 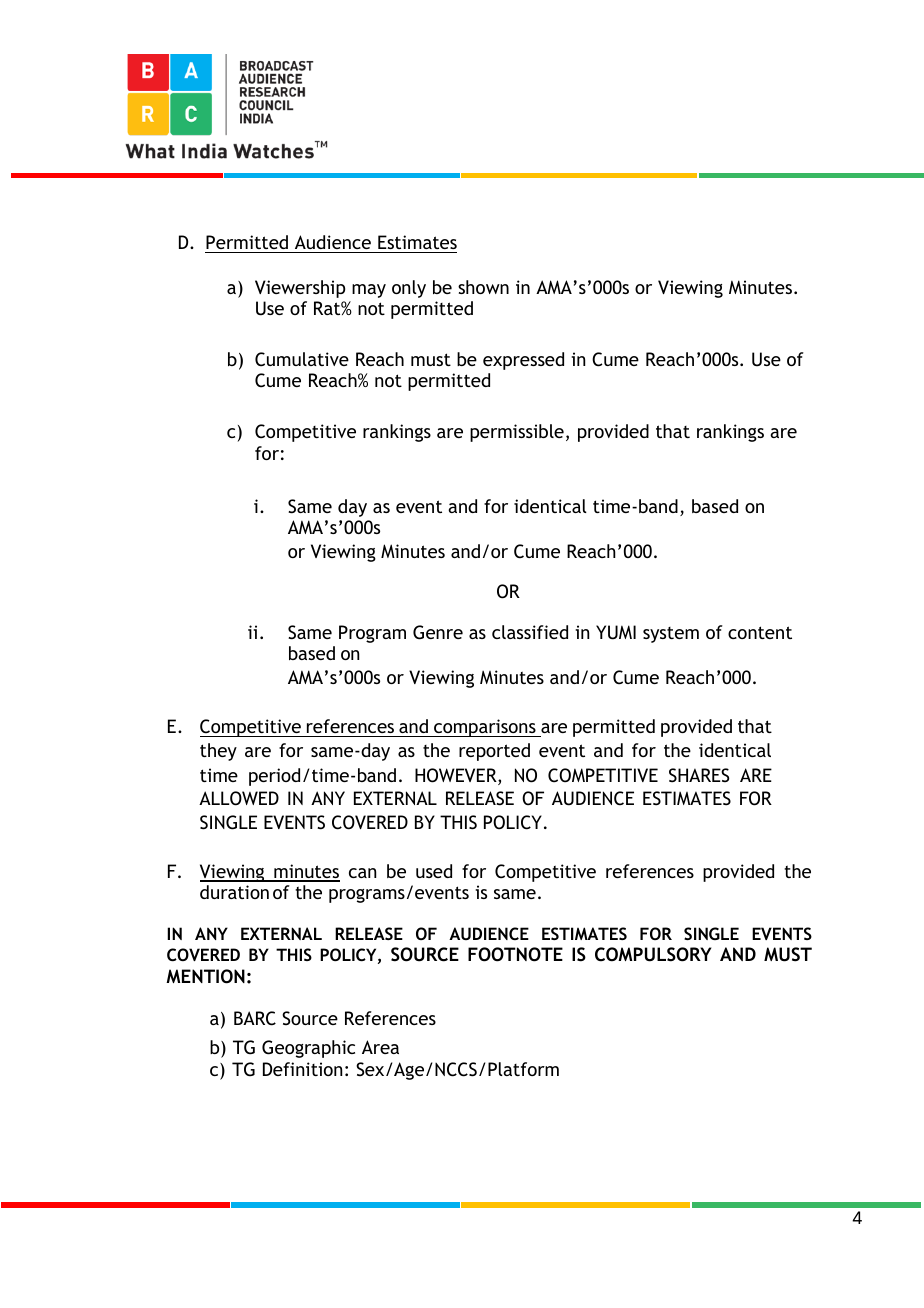 What do you see at coordinates (308, 1049) in the screenshot?
I see `Geographic` at bounding box center [308, 1049].
